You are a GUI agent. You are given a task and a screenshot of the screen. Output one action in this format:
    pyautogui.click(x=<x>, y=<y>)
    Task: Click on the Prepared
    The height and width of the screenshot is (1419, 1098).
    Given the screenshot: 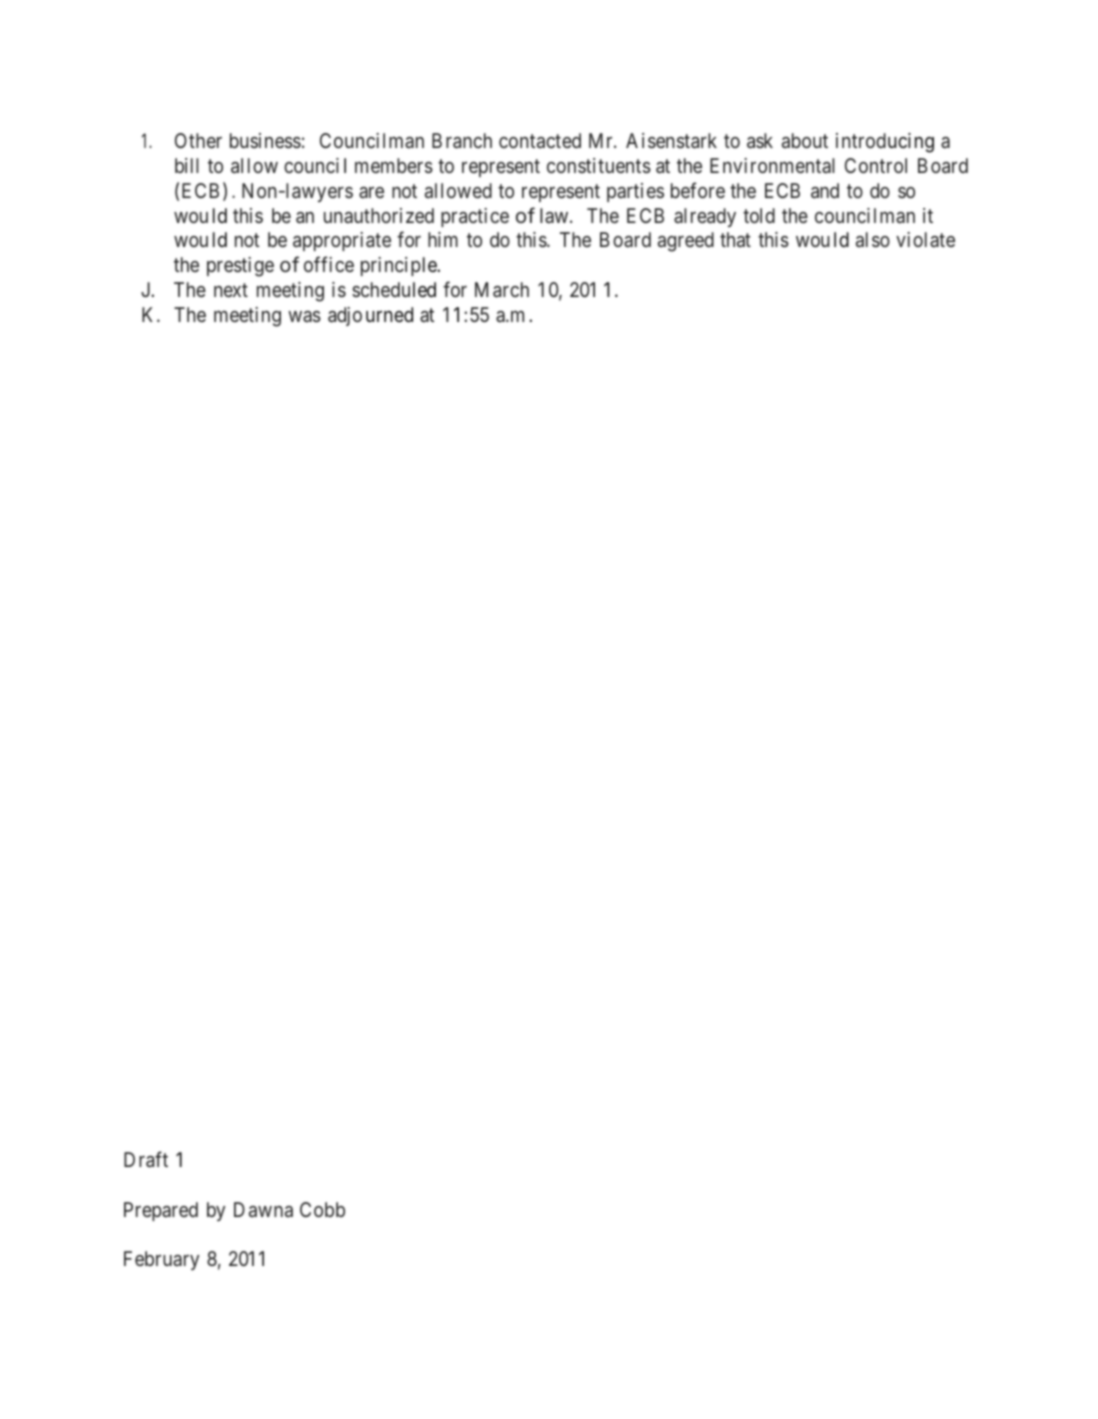 What is the action you would take?
    pyautogui.click(x=161, y=1211)
